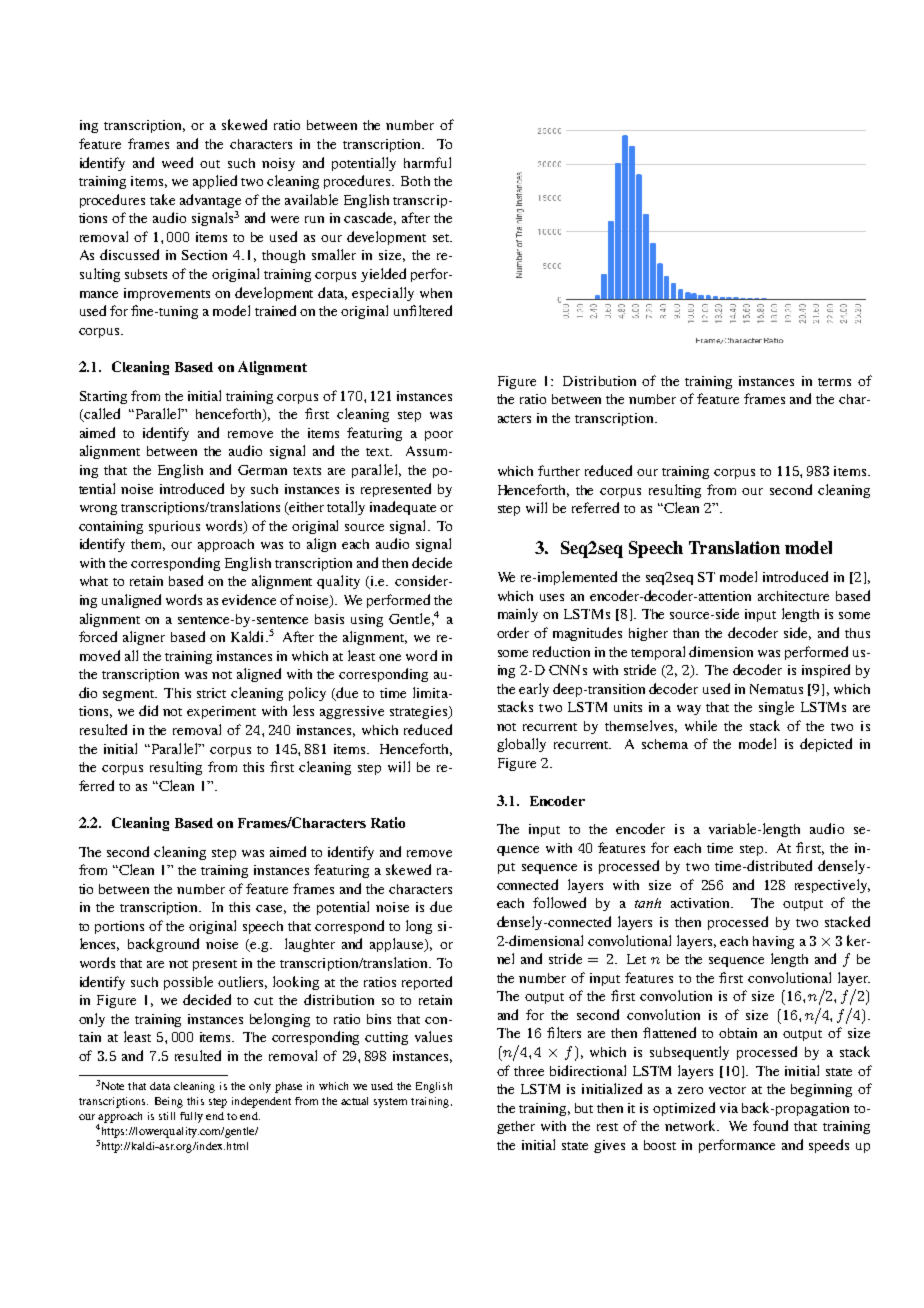 This image has width=924, height=1308. Describe the element at coordinates (513, 632) in the image. I see `order` at that location.
